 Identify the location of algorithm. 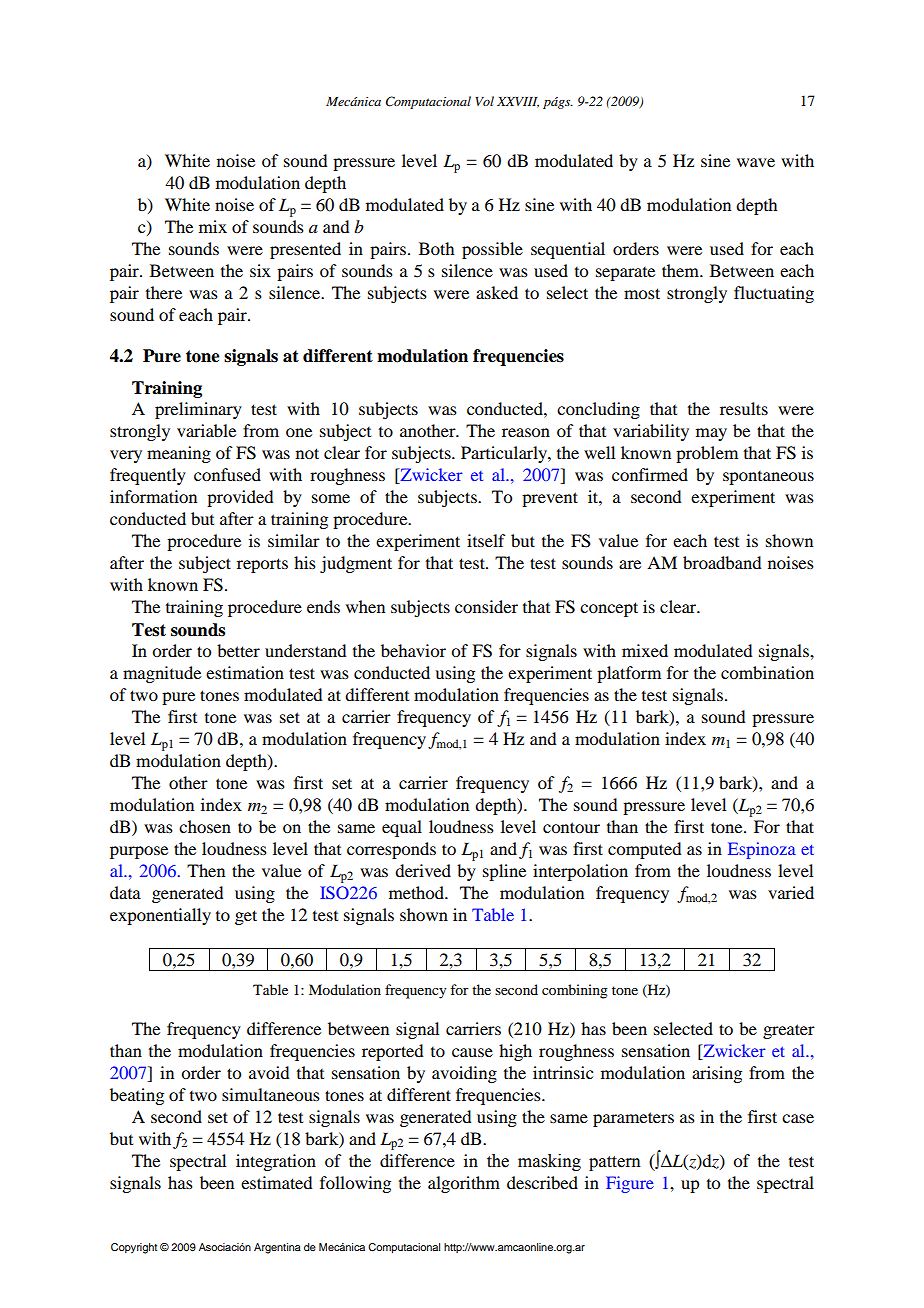
(464, 1184).
